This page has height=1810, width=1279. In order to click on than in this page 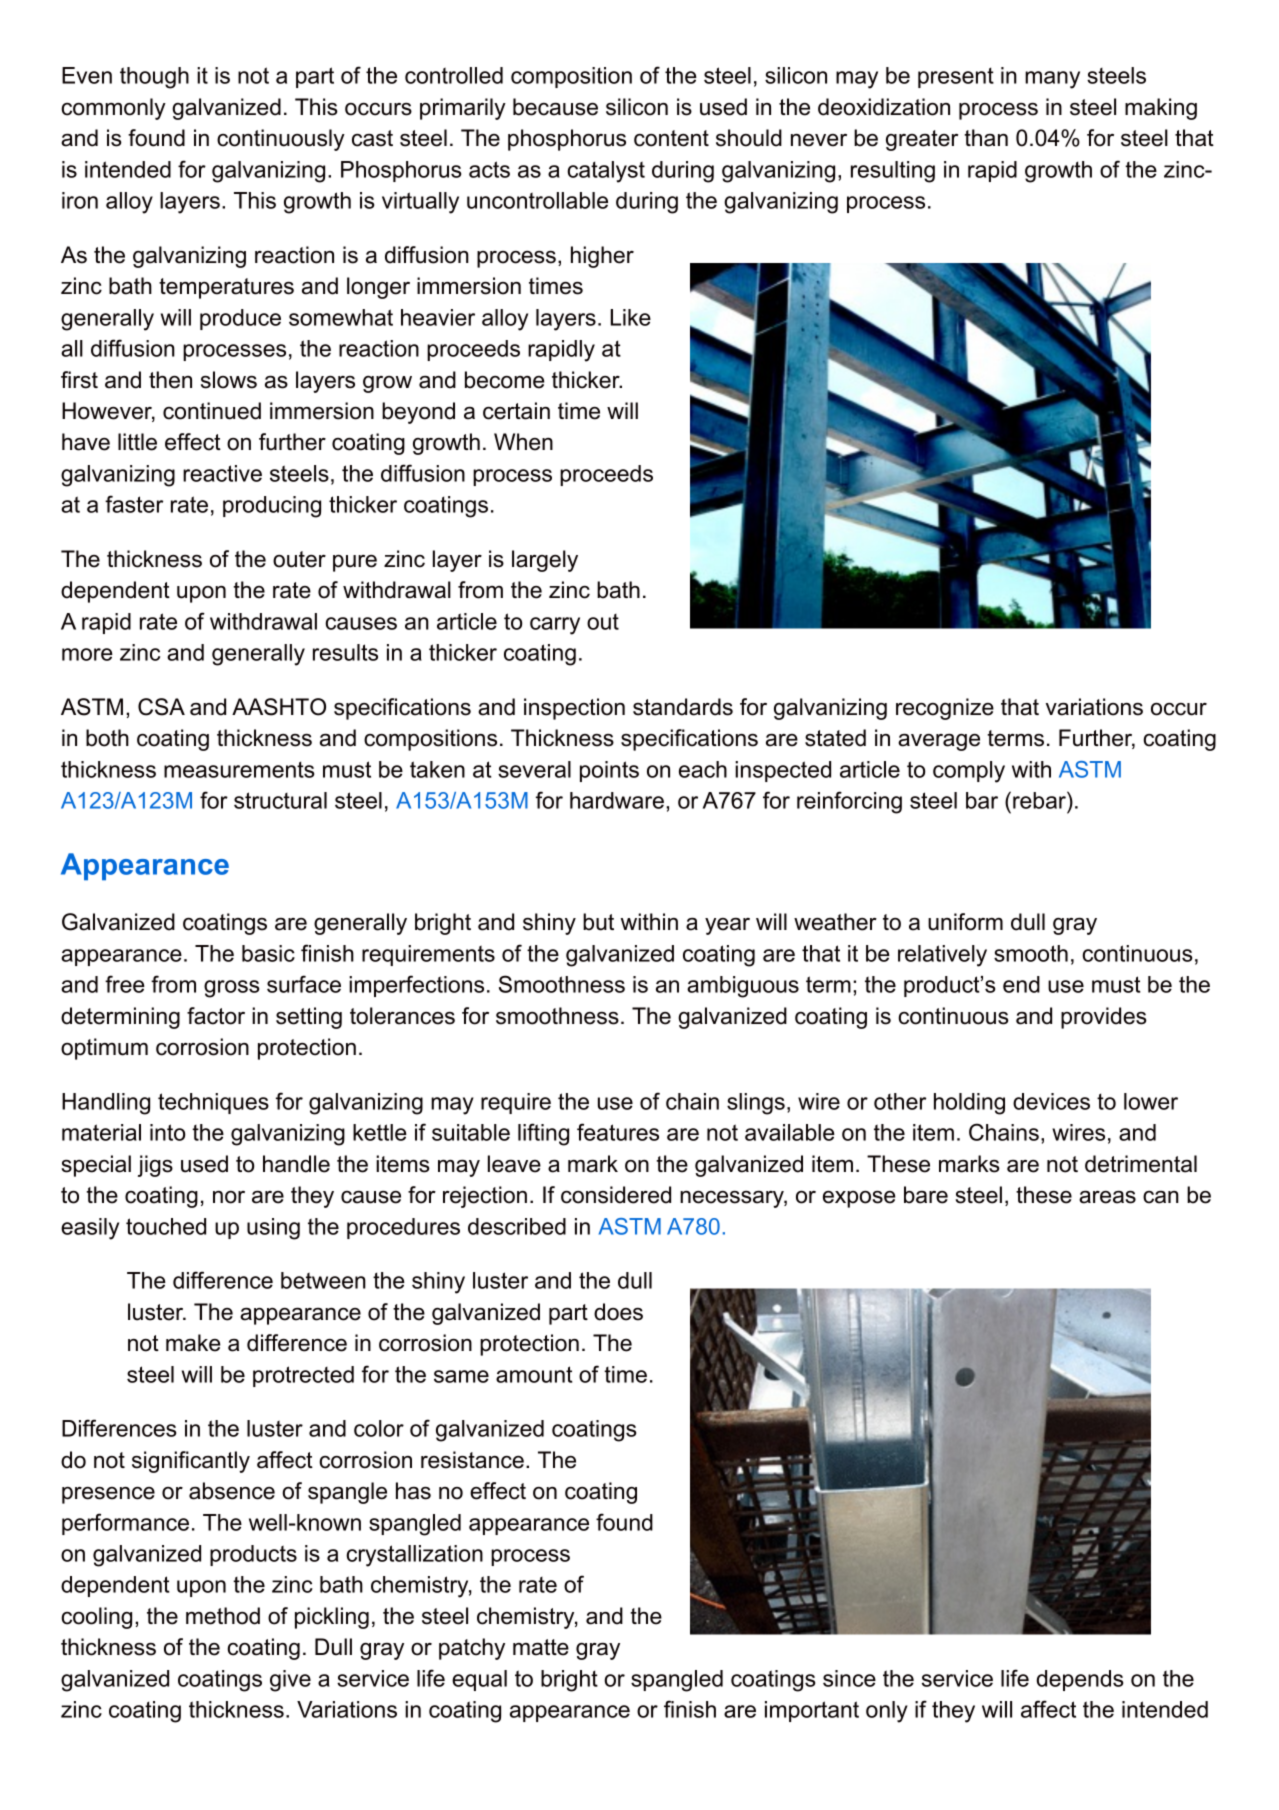, I will do `click(986, 138)`.
